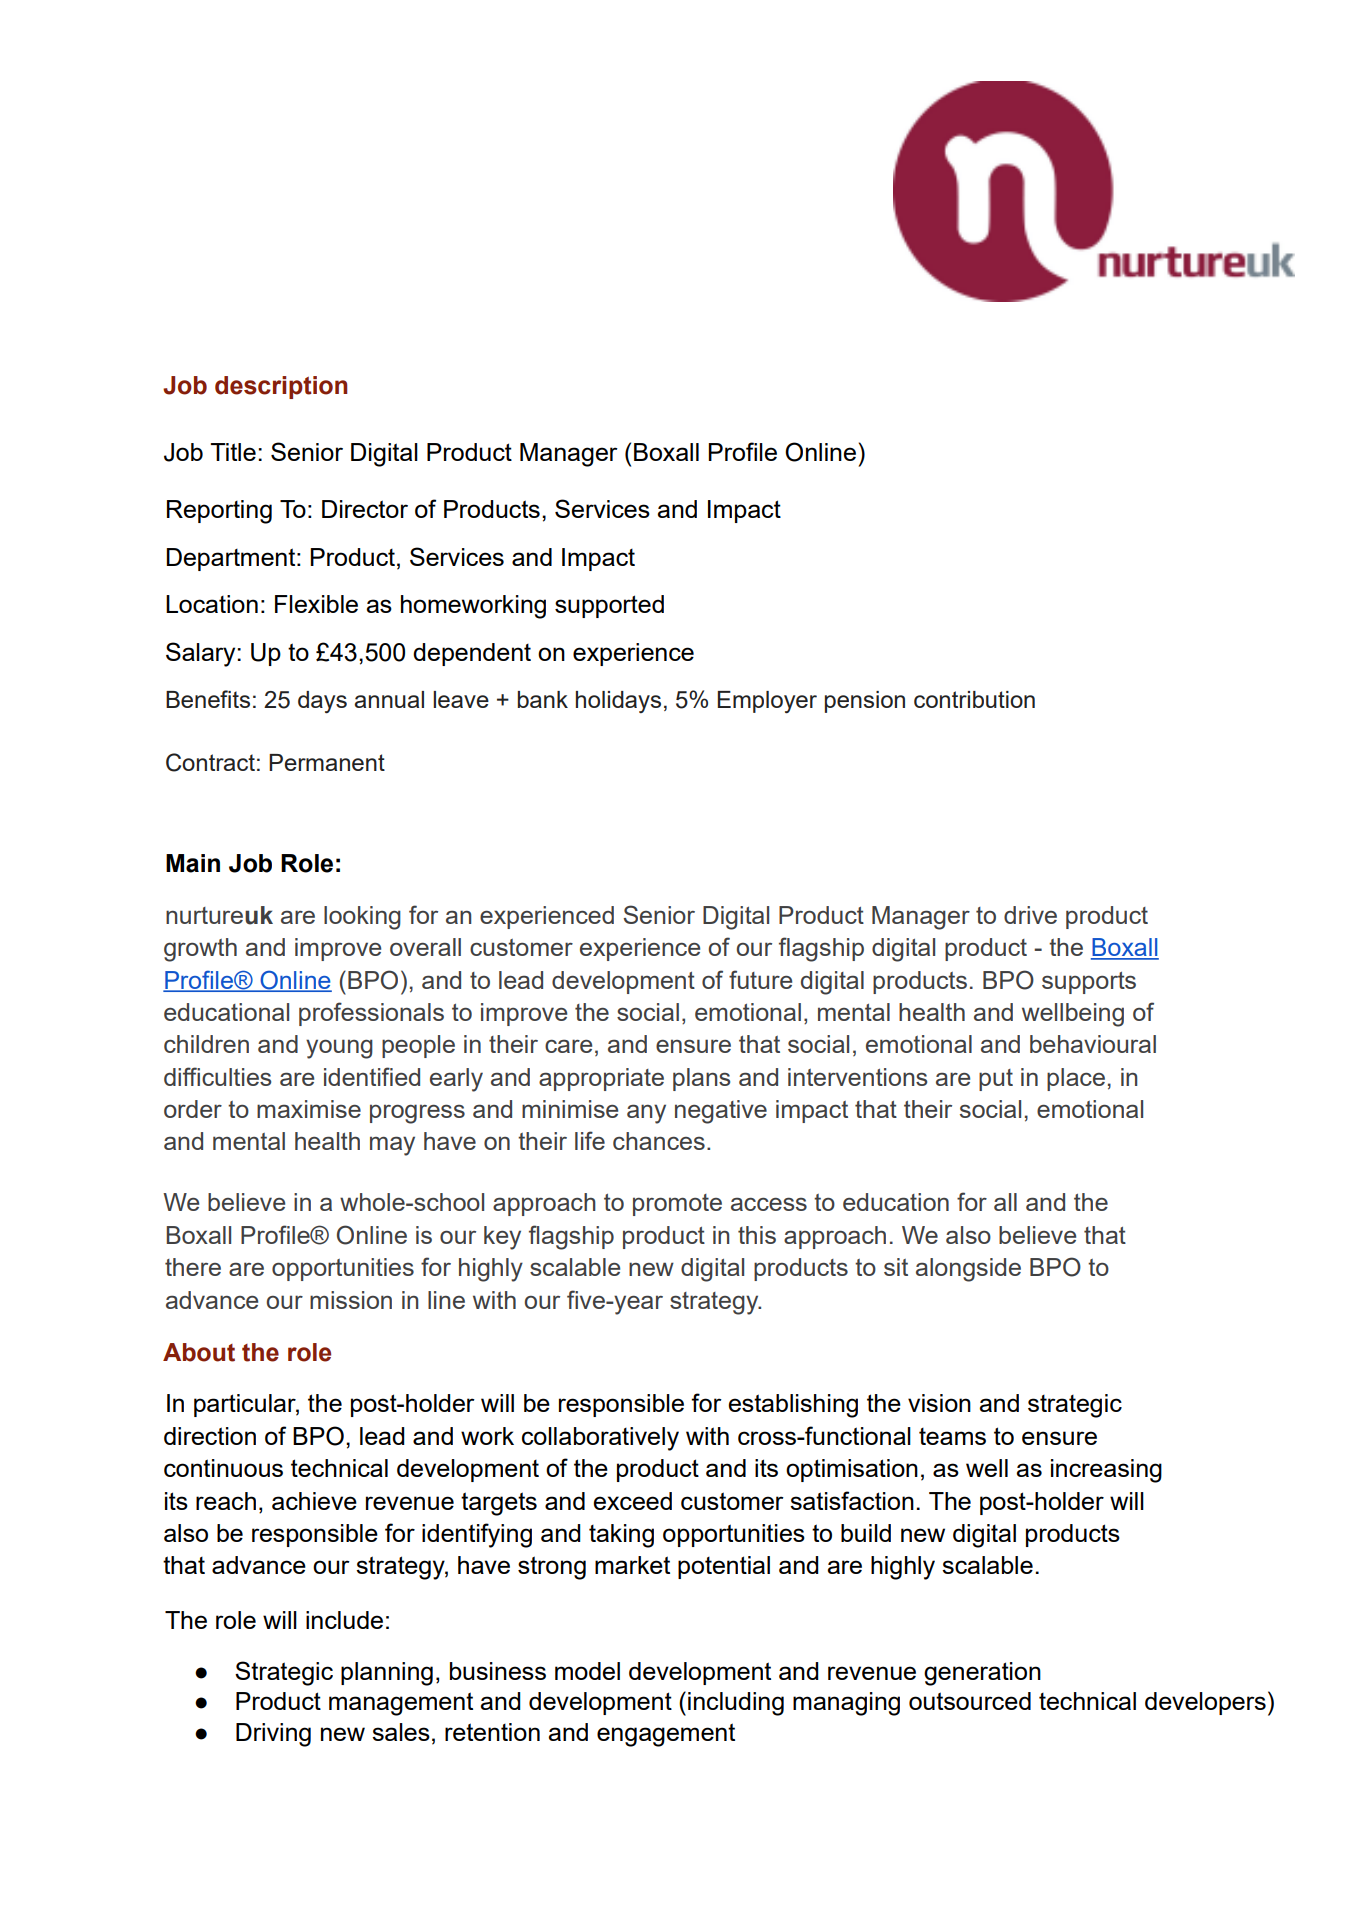  I want to click on description, so click(281, 387).
